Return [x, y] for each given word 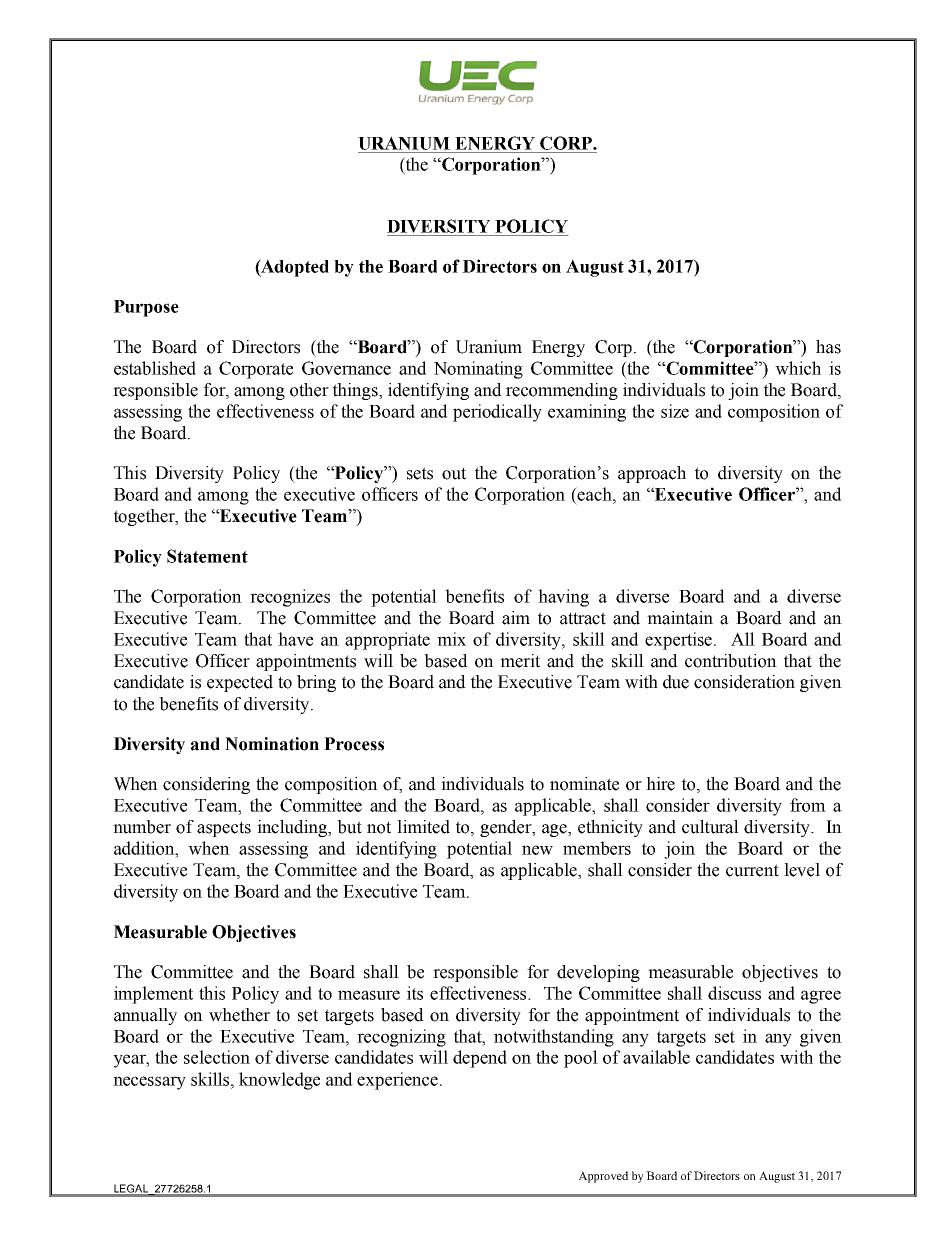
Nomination [272, 744]
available [656, 1057]
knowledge [279, 1081]
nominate [584, 784]
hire [660, 784]
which [798, 368]
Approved [603, 1177]
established [155, 368]
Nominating [478, 370]
